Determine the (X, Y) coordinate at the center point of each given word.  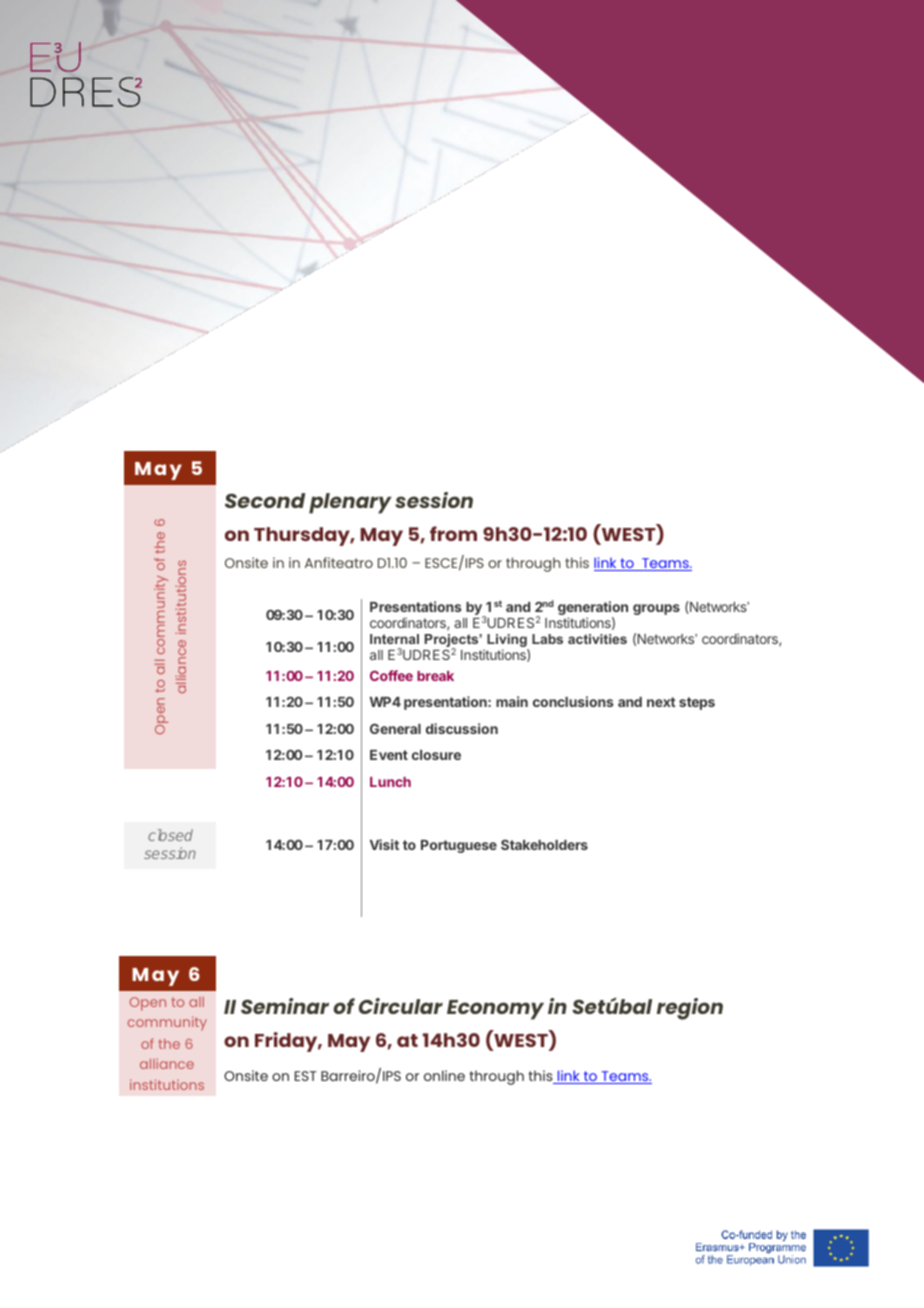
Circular (401, 1006)
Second (265, 500)
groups (656, 609)
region (690, 1009)
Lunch (390, 782)
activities (597, 639)
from (453, 533)
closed (170, 835)
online (444, 1075)
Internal (394, 639)
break (435, 676)
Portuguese (459, 846)
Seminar (285, 1006)
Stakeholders (544, 844)
